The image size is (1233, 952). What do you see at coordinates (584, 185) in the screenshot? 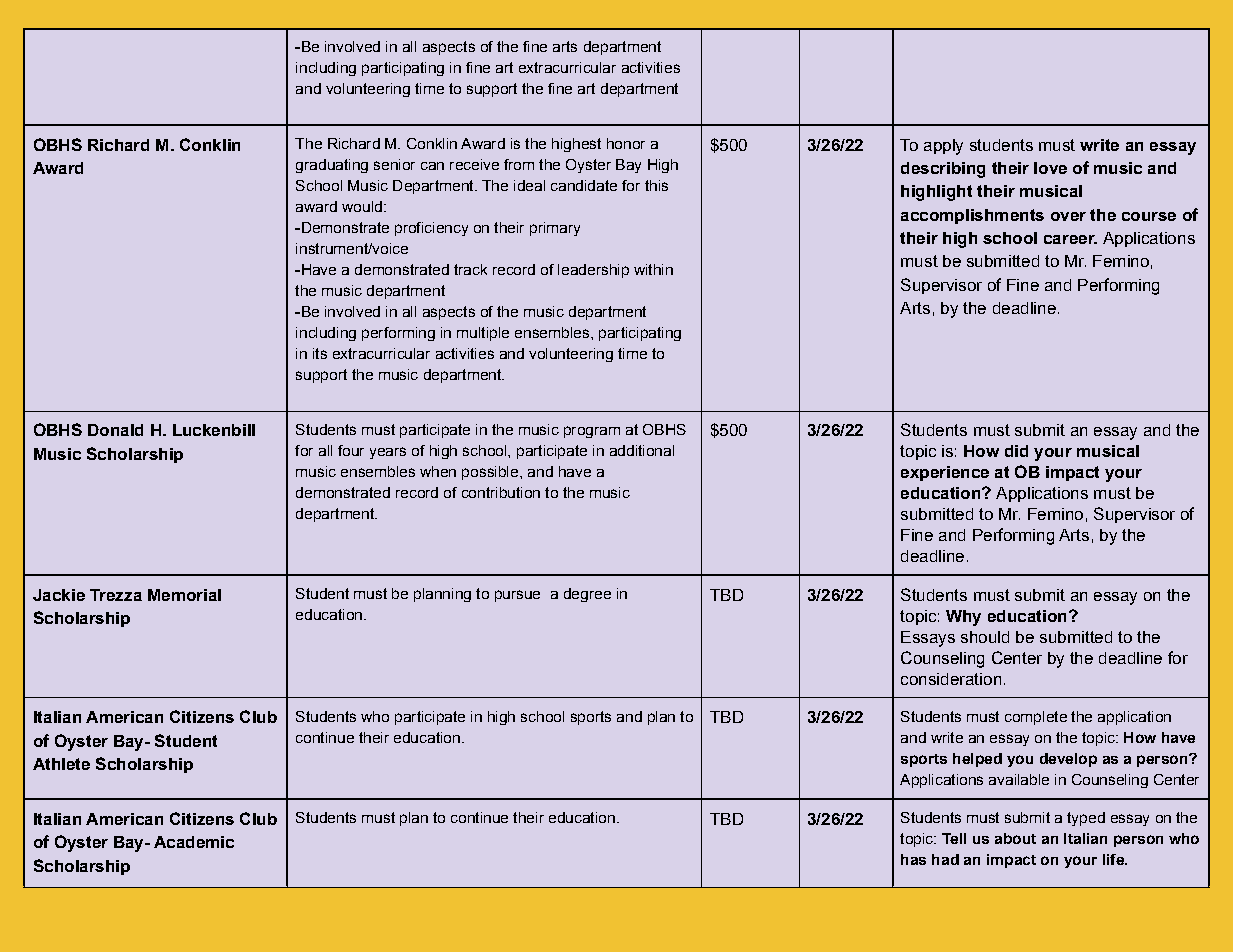
I see `candidate` at bounding box center [584, 185].
